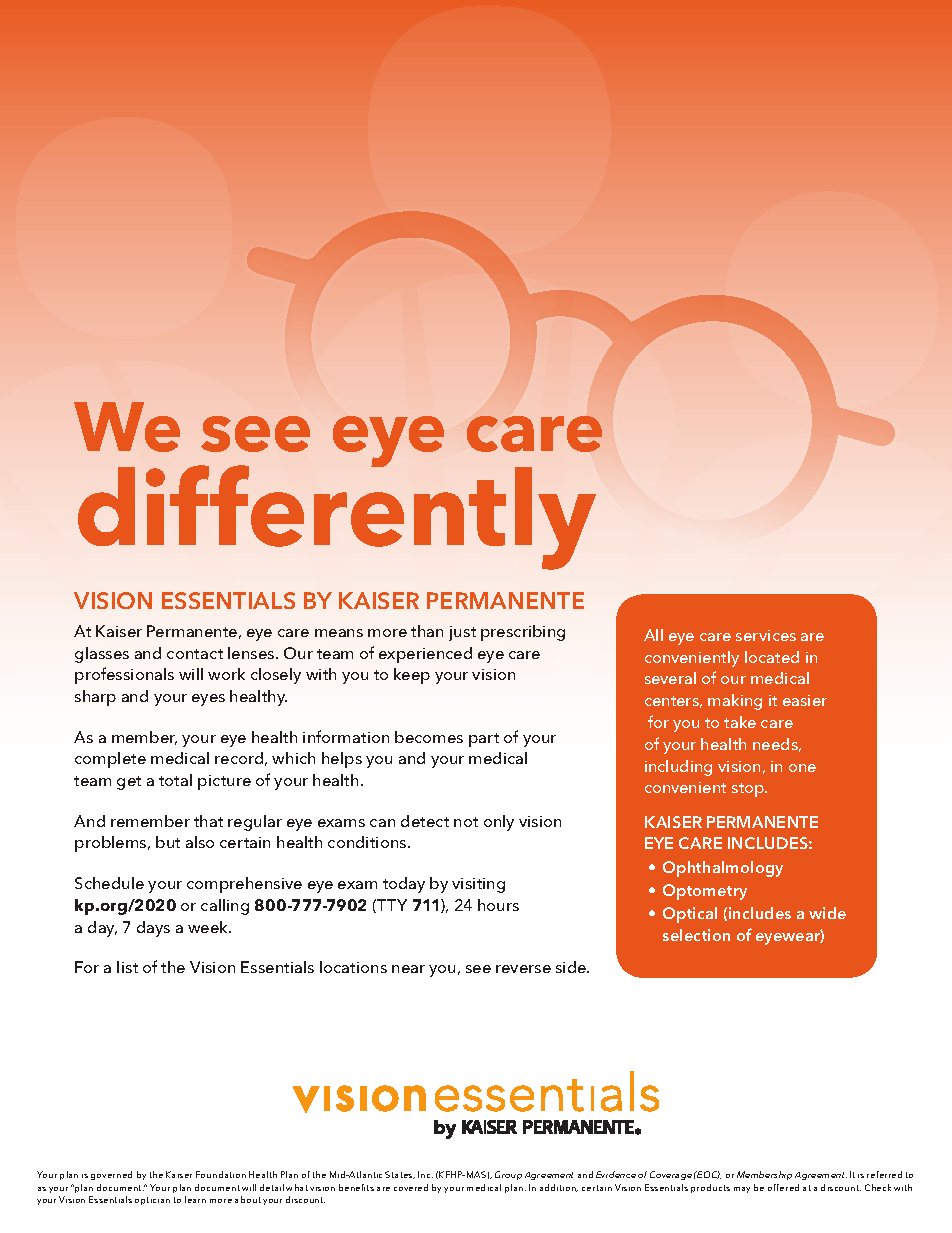 The width and height of the screenshot is (952, 1233). I want to click on services, so click(766, 635).
